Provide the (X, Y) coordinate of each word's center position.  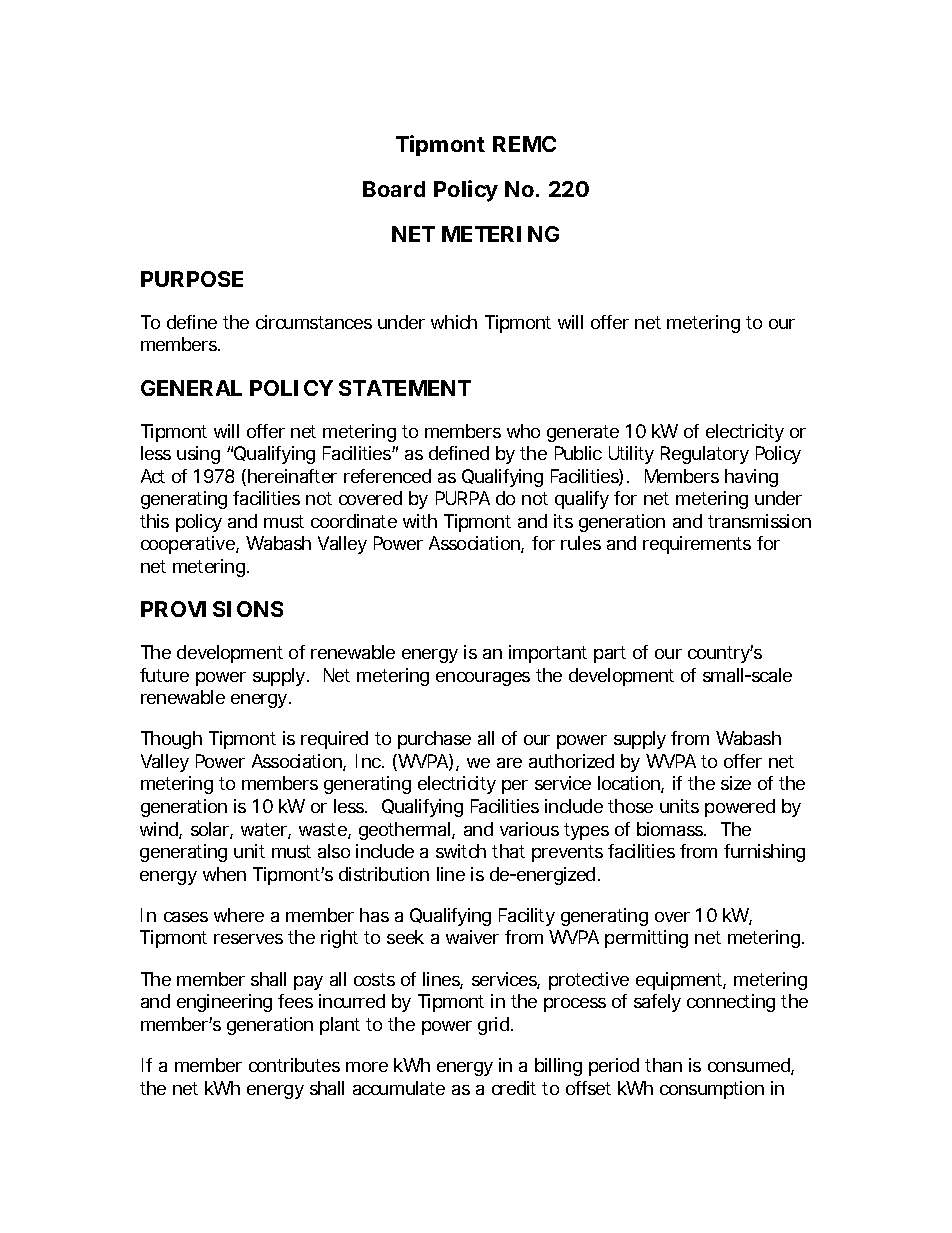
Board (394, 189)
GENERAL (191, 388)
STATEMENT (405, 388)
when (224, 874)
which (454, 322)
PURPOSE (192, 279)
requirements (697, 545)
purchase (434, 740)
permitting (646, 939)
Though (171, 740)
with (420, 521)
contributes (294, 1065)
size (736, 783)
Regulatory (705, 455)
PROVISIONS (212, 609)
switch (461, 851)
